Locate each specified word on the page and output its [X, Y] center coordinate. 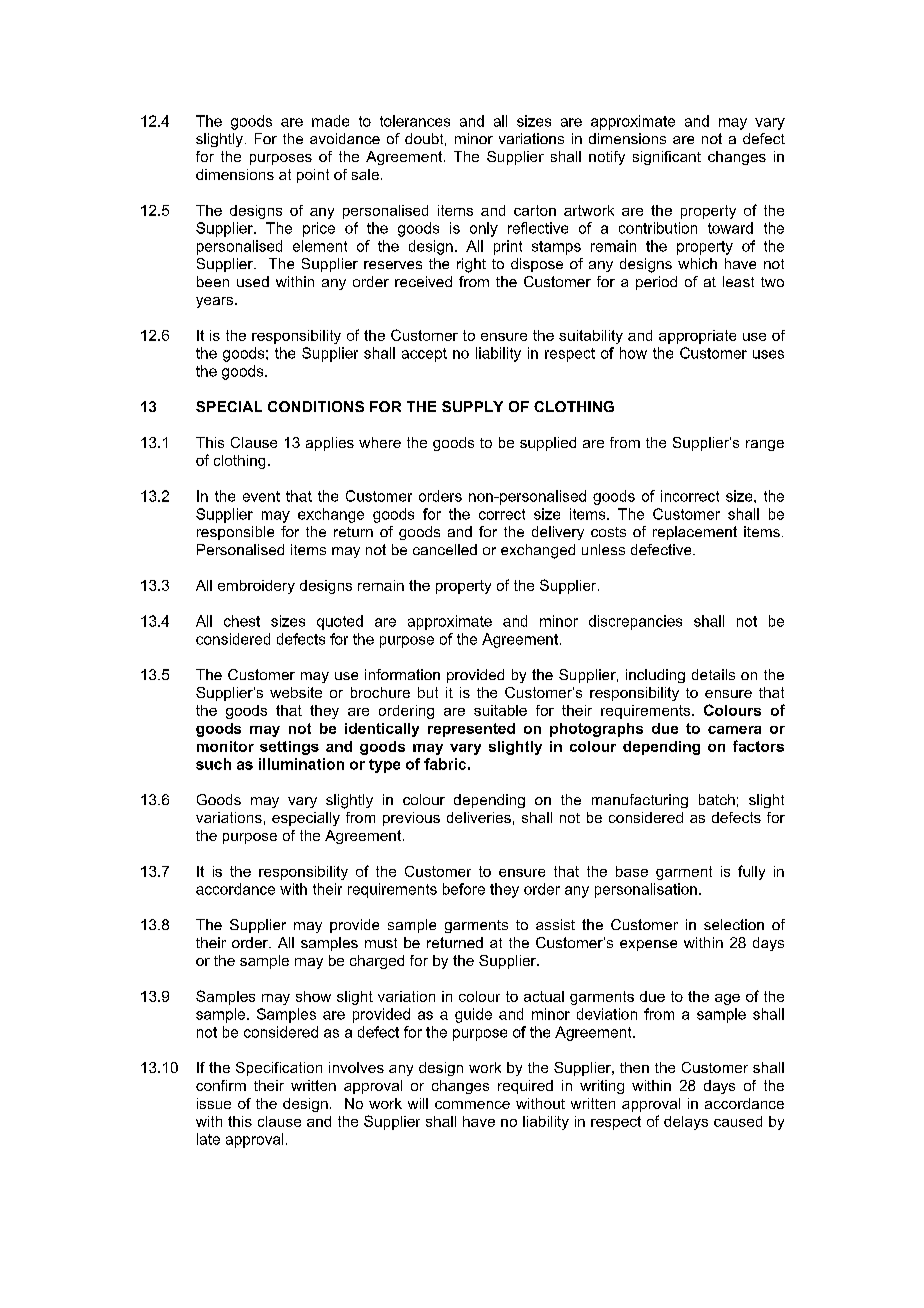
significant [667, 158]
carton [535, 210]
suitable [500, 710]
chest [242, 621]
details [713, 674]
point [313, 176]
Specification [279, 1069]
